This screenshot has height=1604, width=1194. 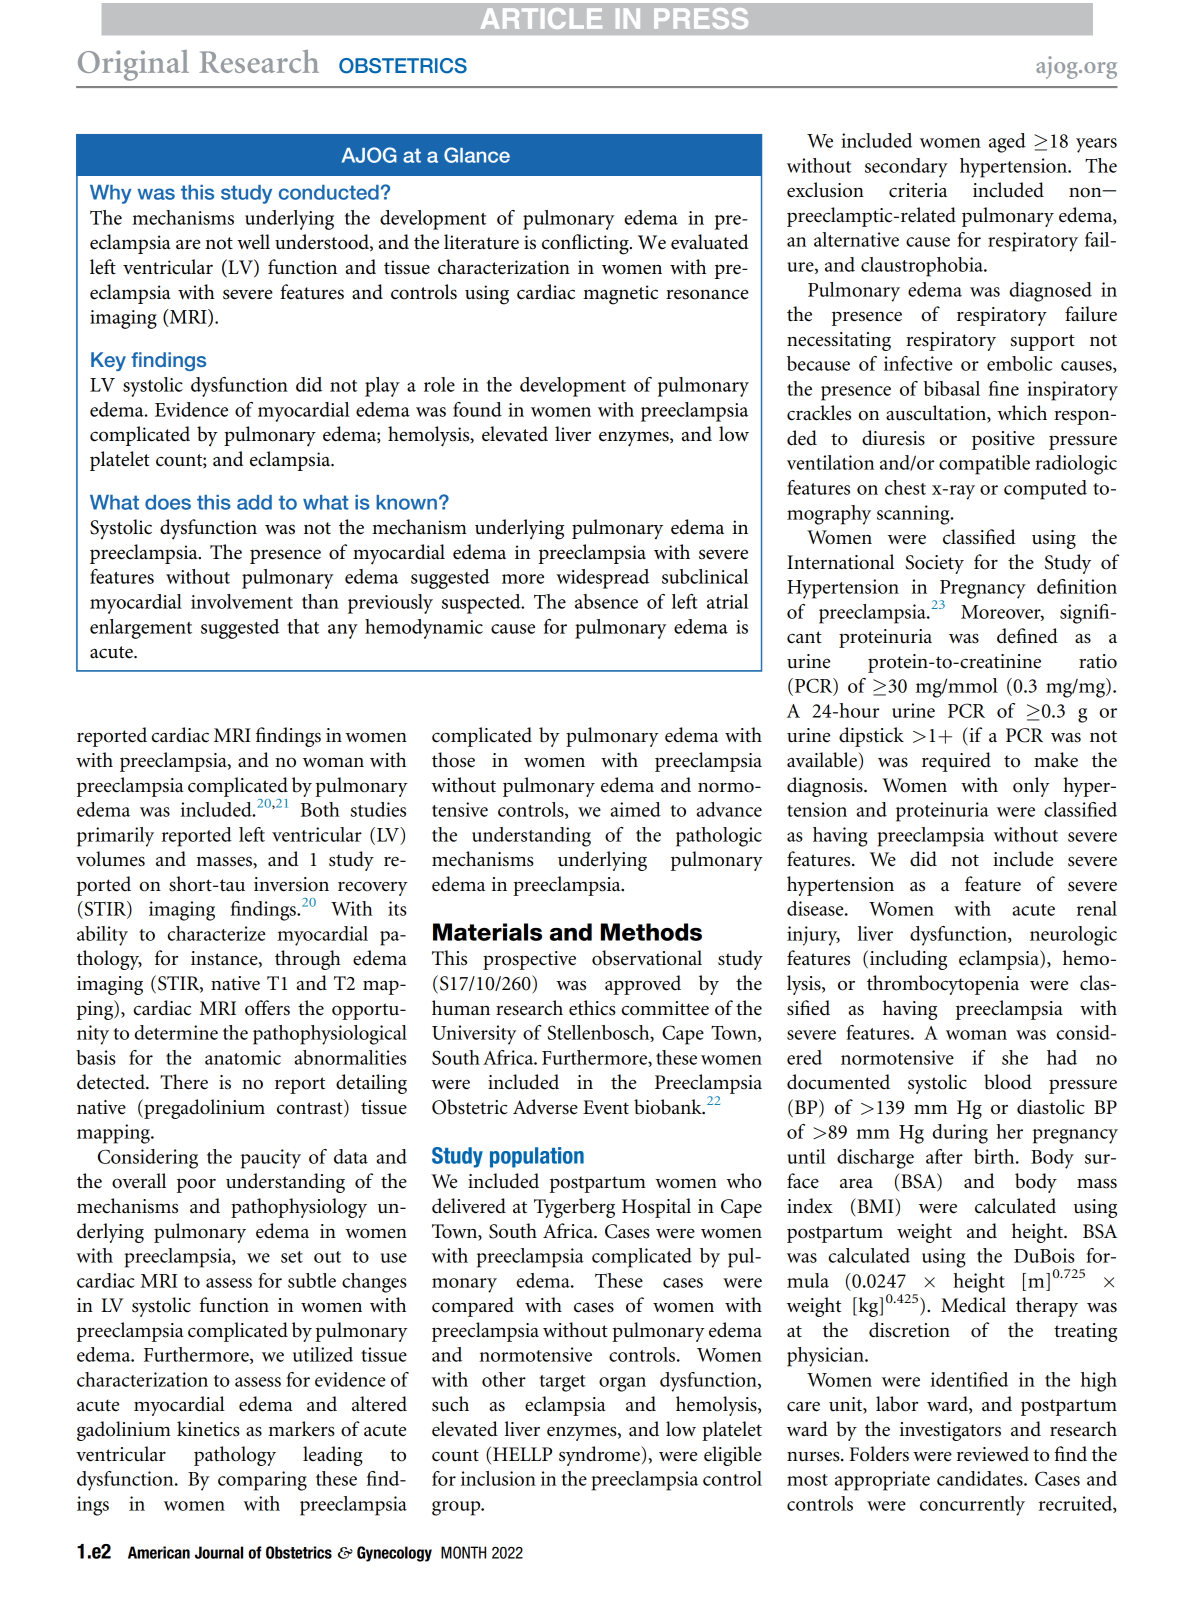 I want to click on Both, so click(x=320, y=809).
